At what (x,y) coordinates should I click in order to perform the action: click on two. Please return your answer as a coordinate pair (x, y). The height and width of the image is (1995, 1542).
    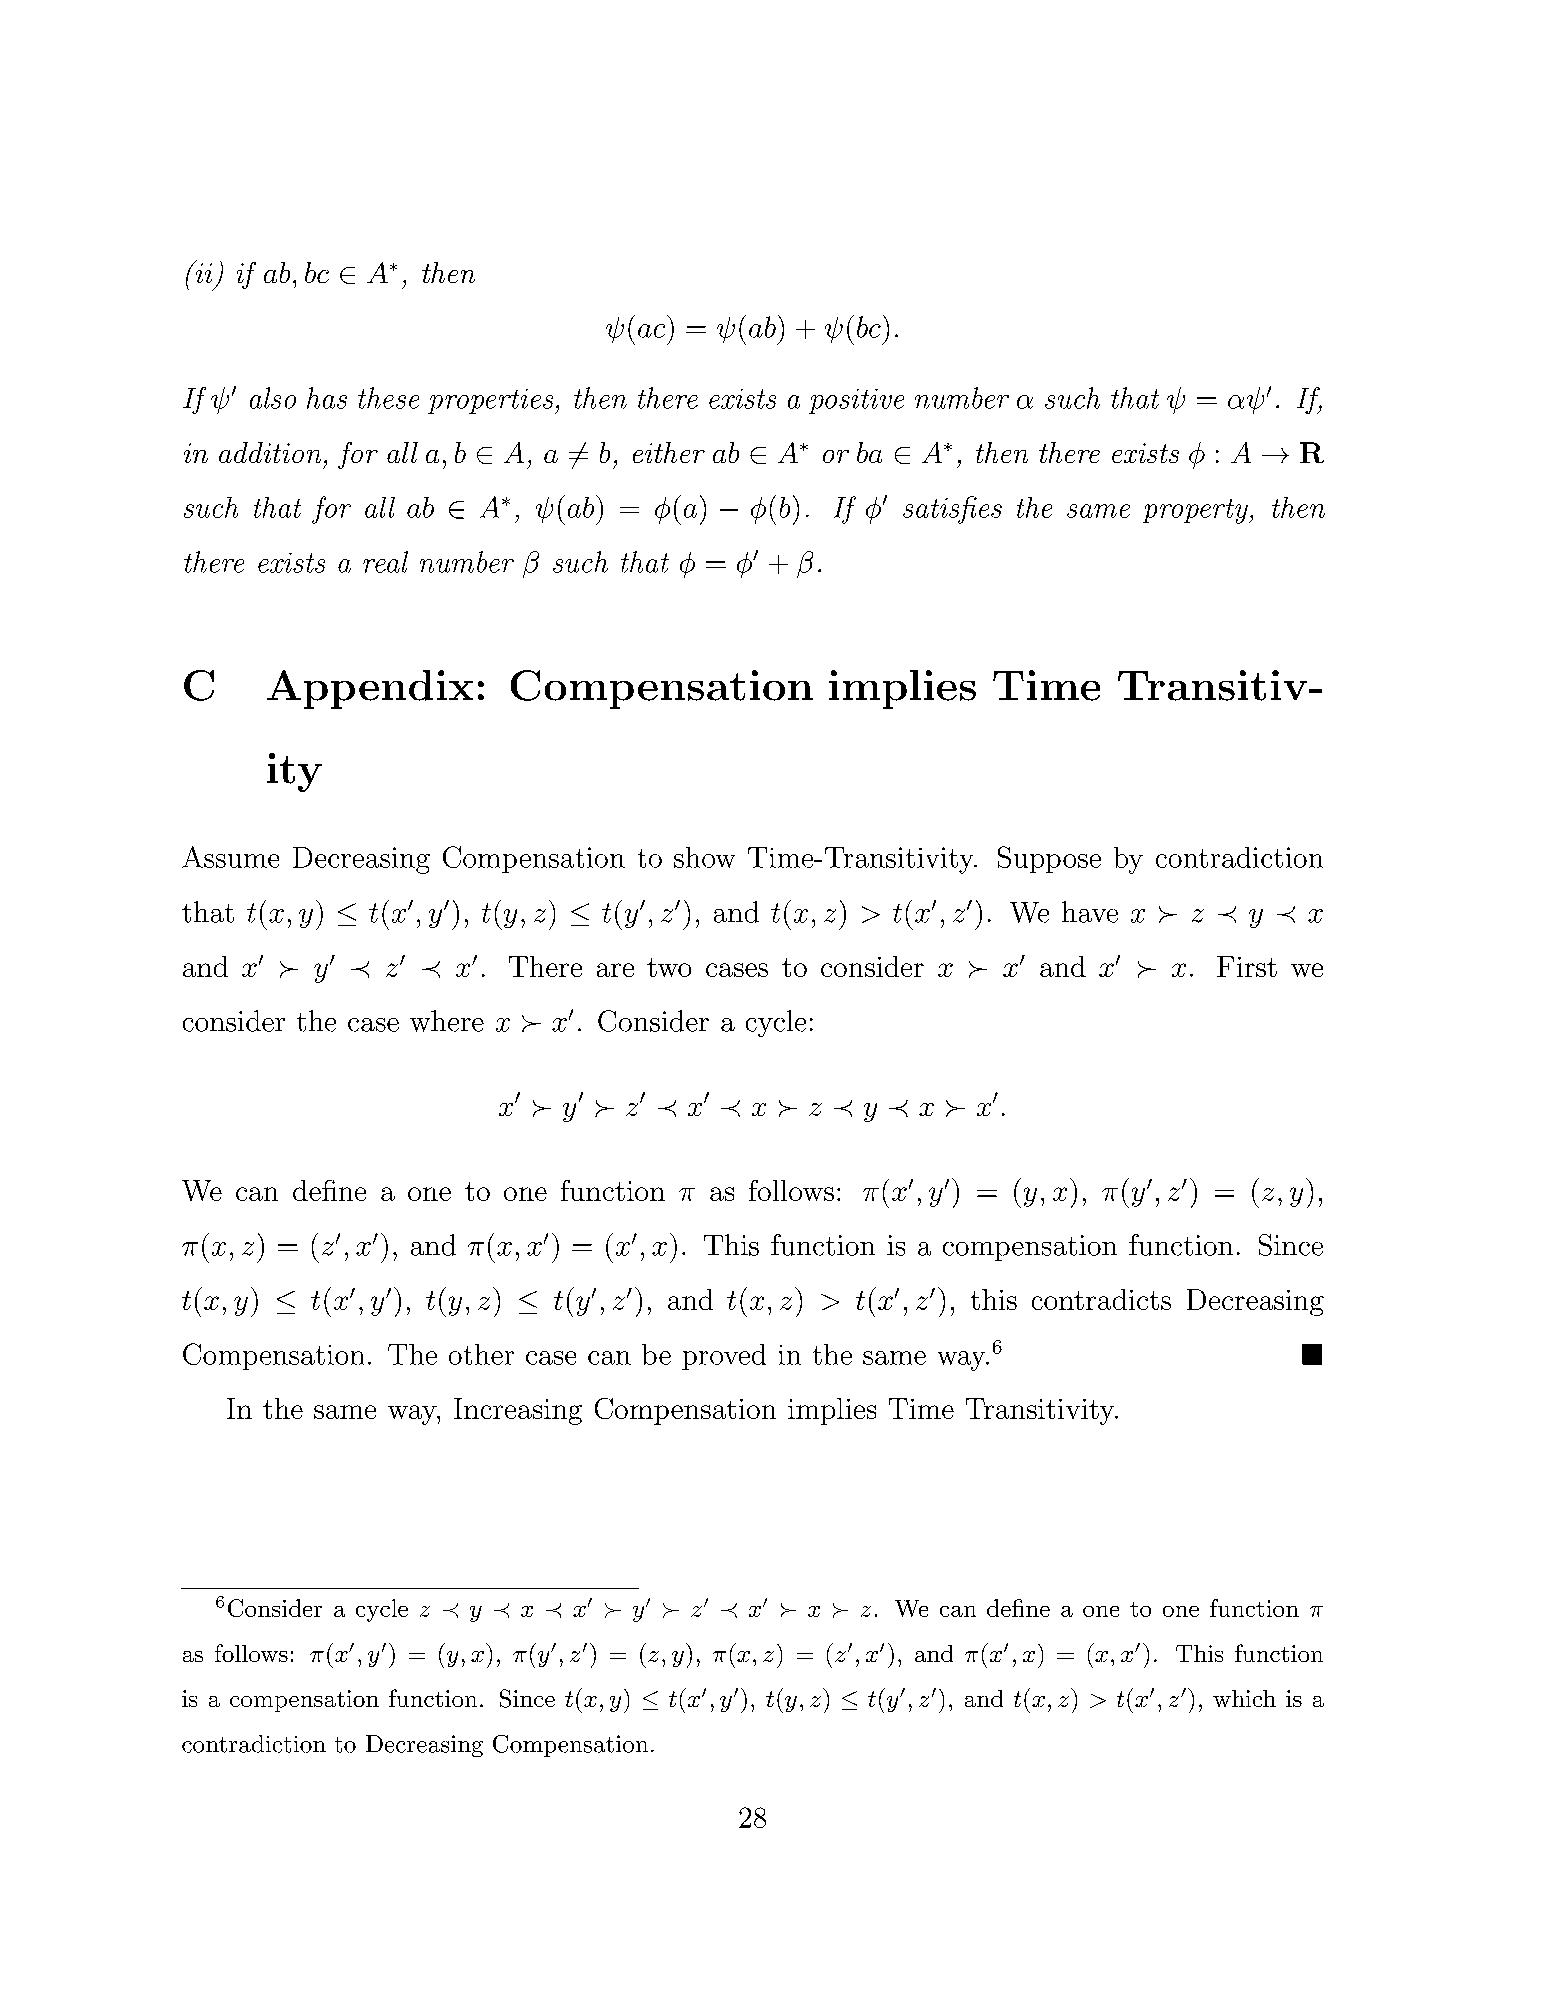
    Looking at the image, I should click on (669, 967).
